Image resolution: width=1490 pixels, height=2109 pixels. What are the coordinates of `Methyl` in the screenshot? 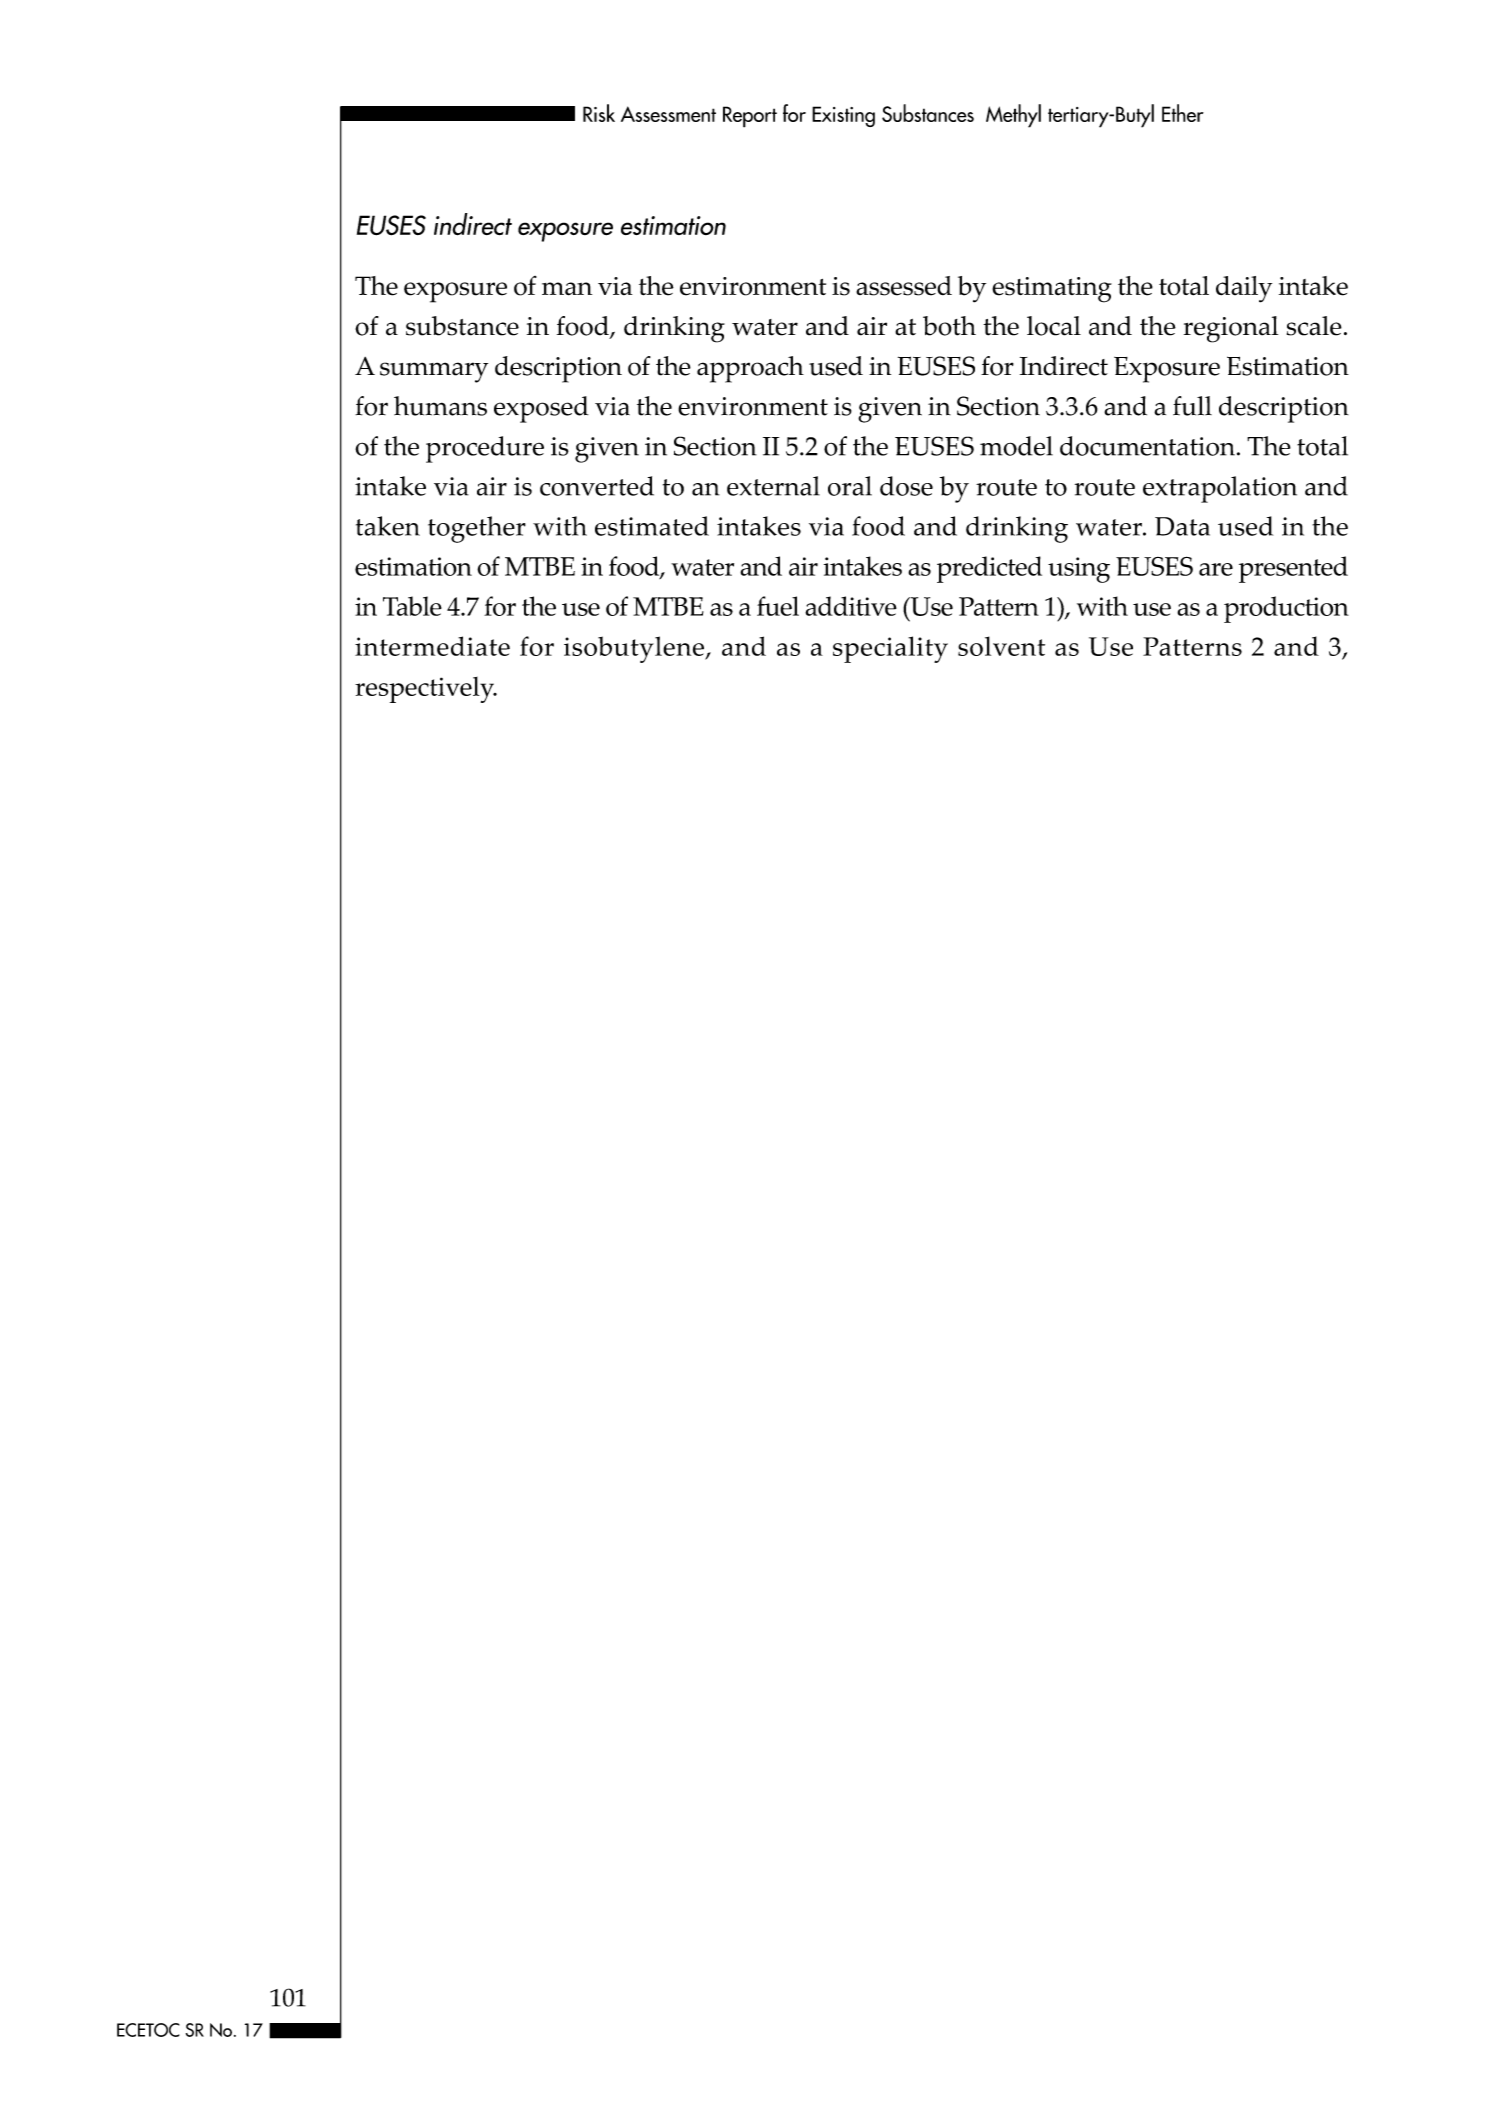 It's located at (1013, 116).
